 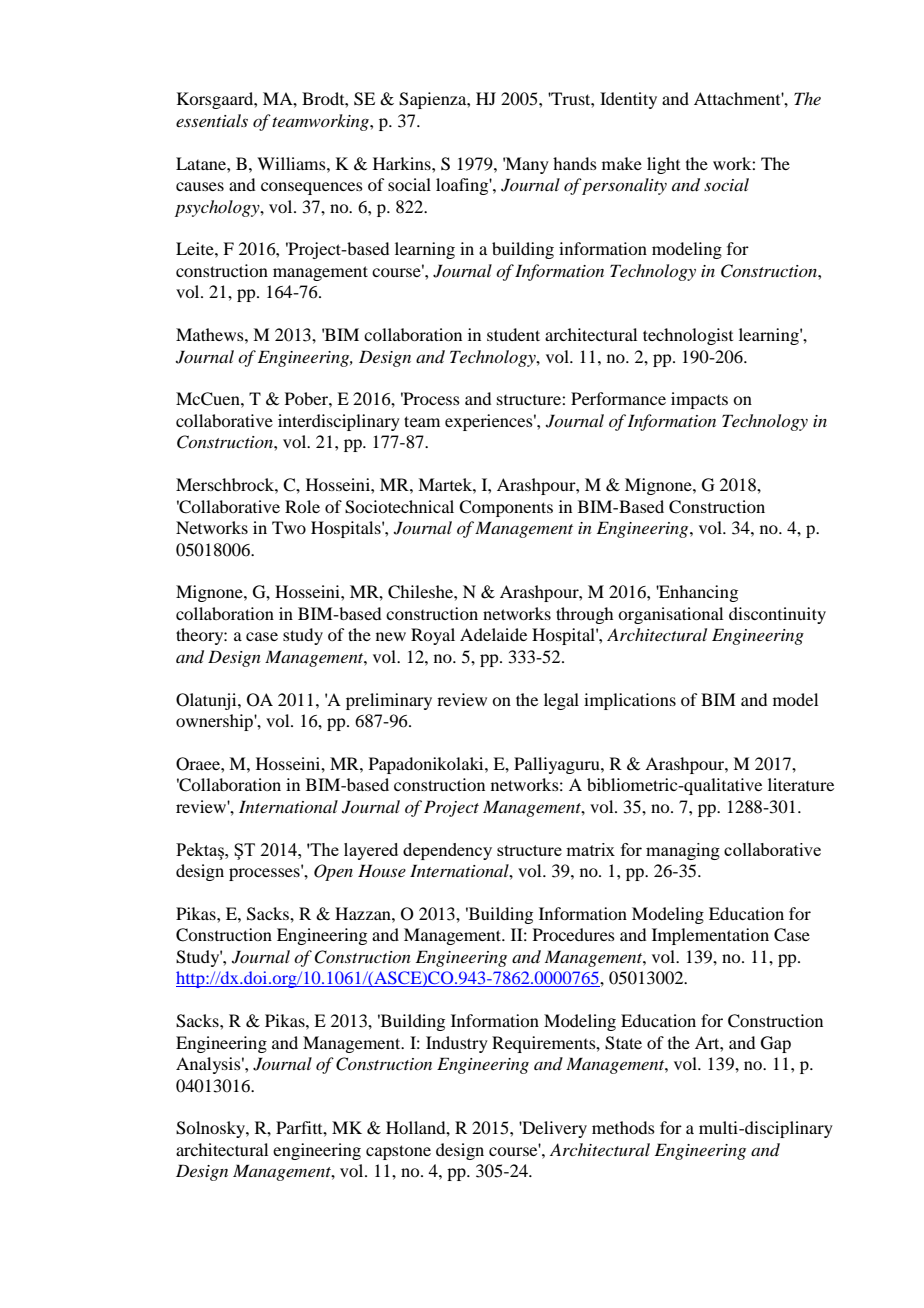 I want to click on Adelaide, so click(x=493, y=634).
